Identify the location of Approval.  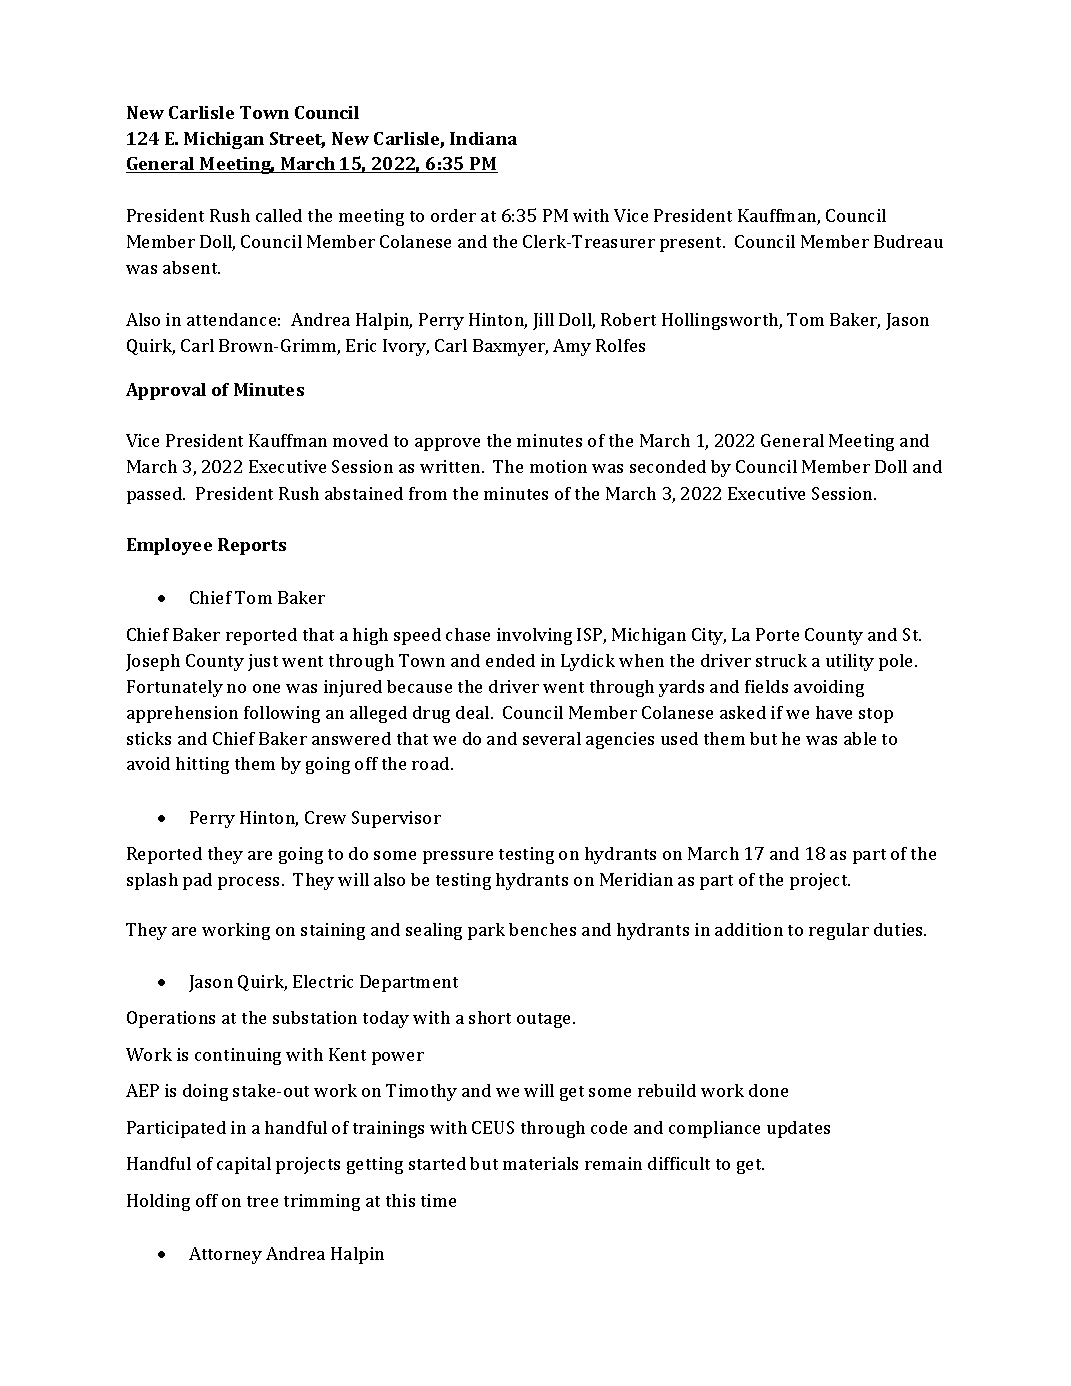
(166, 391).
